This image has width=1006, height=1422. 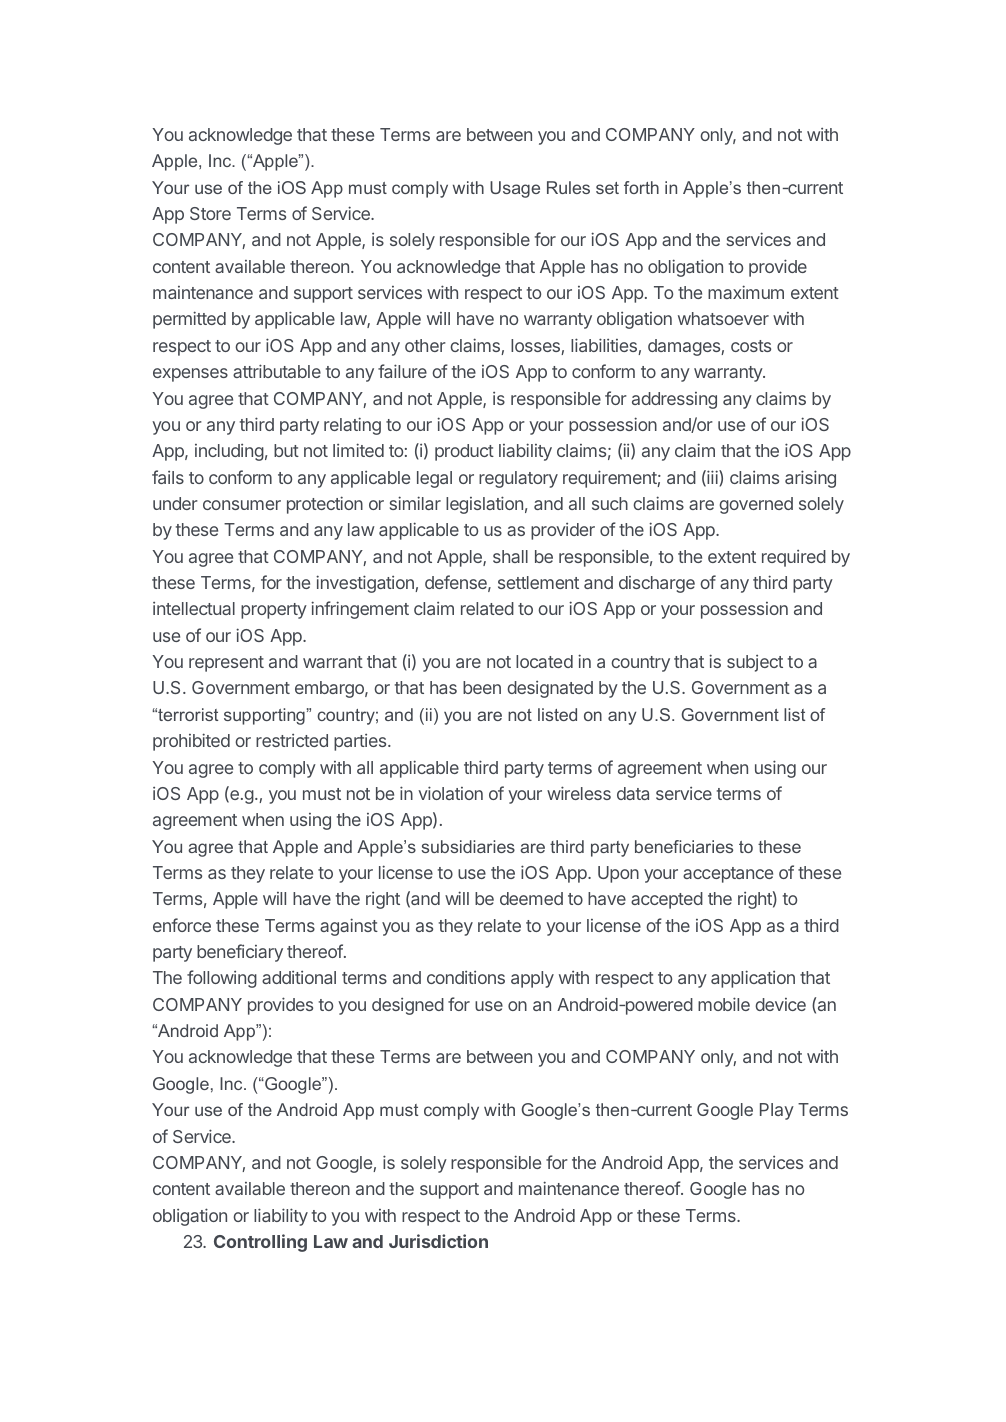 I want to click on subject, so click(x=755, y=663).
